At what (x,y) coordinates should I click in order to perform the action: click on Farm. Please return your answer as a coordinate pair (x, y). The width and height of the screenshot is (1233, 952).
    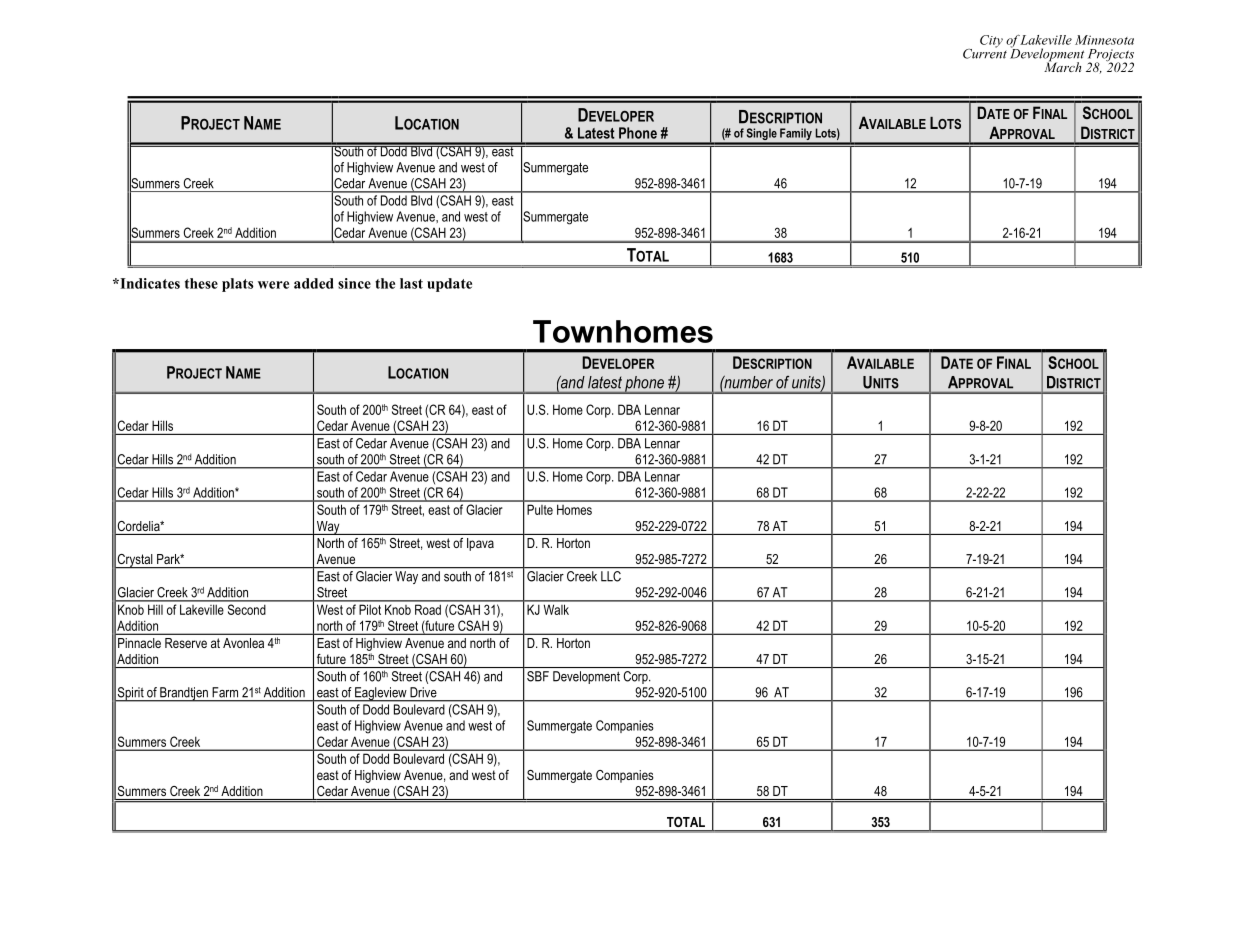
    Looking at the image, I should click on (225, 692).
